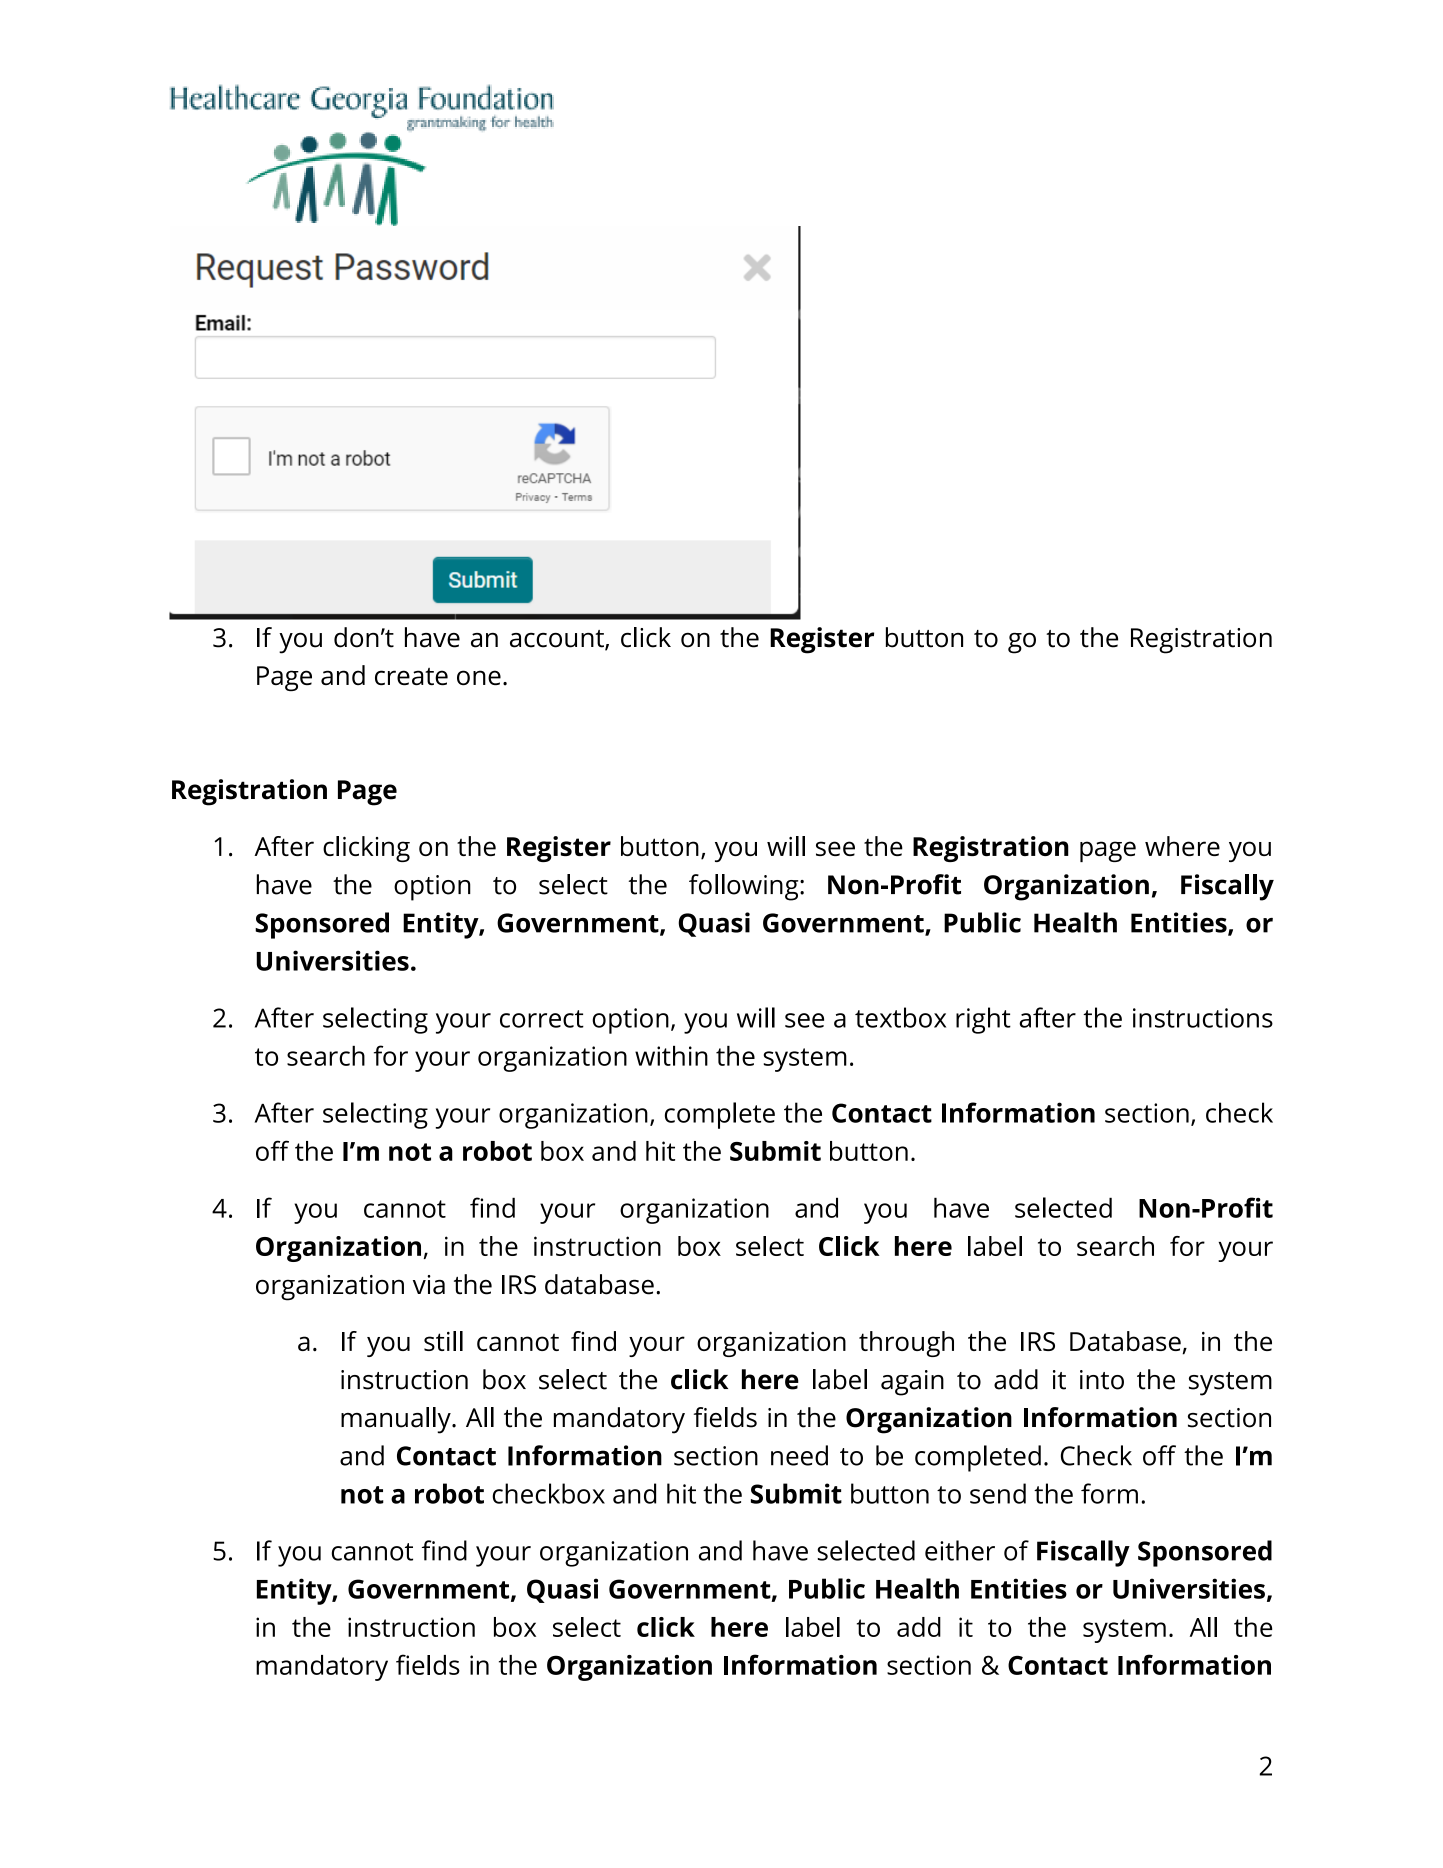 The height and width of the image is (1868, 1443). What do you see at coordinates (397, 1420) in the image?
I see `manually` at bounding box center [397, 1420].
